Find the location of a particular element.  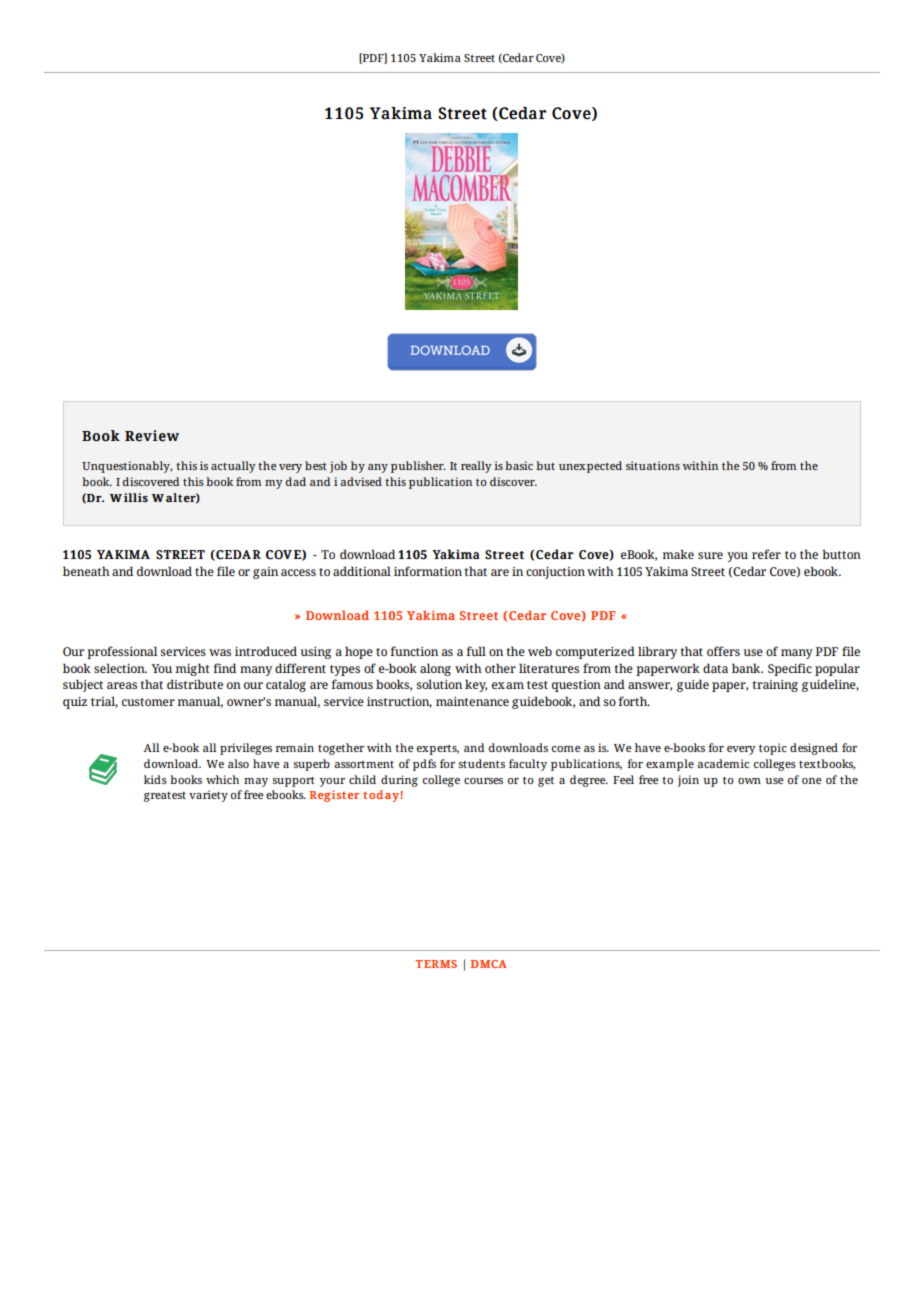

customer is located at coordinates (148, 702).
